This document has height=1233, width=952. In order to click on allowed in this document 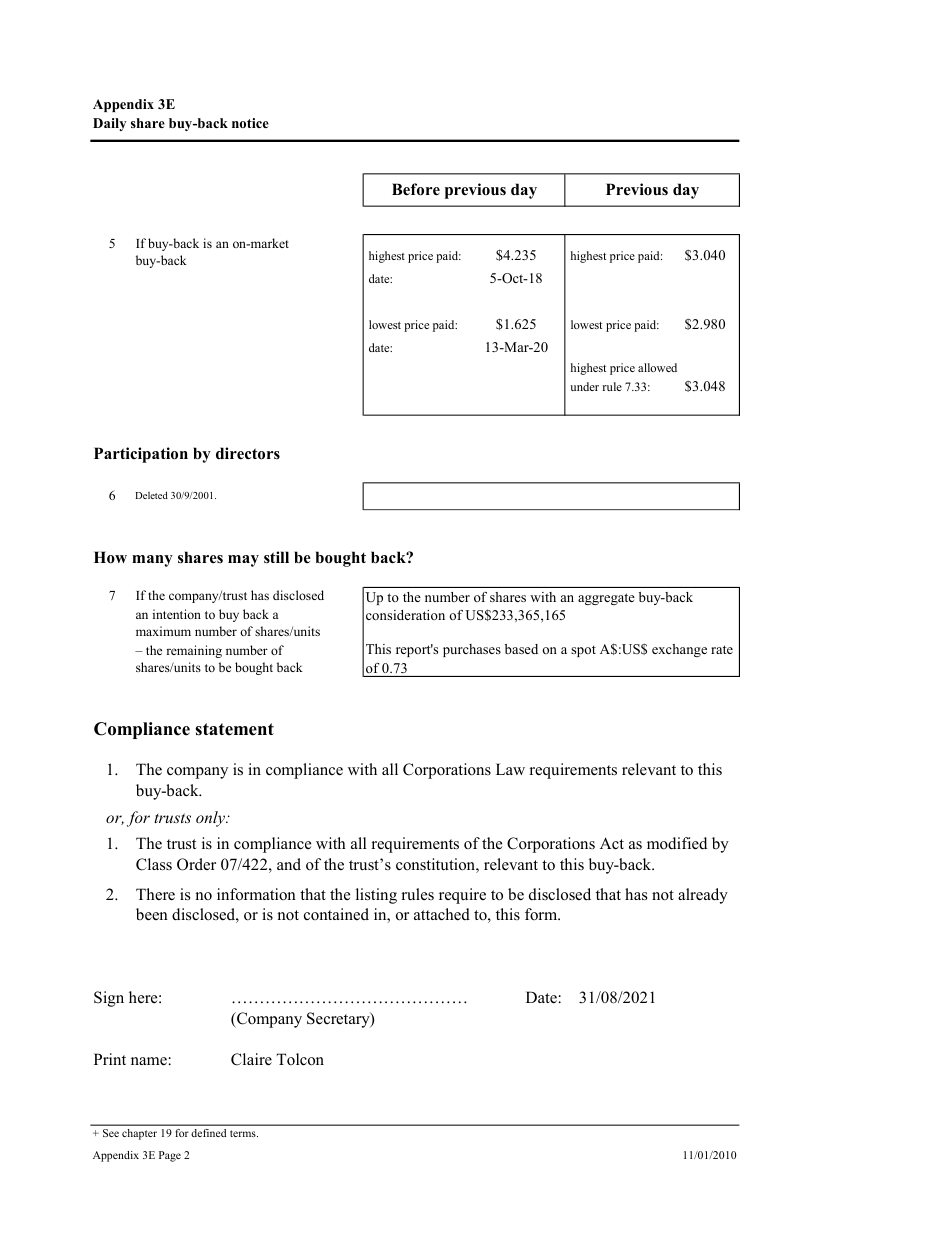, I will do `click(657, 367)`.
